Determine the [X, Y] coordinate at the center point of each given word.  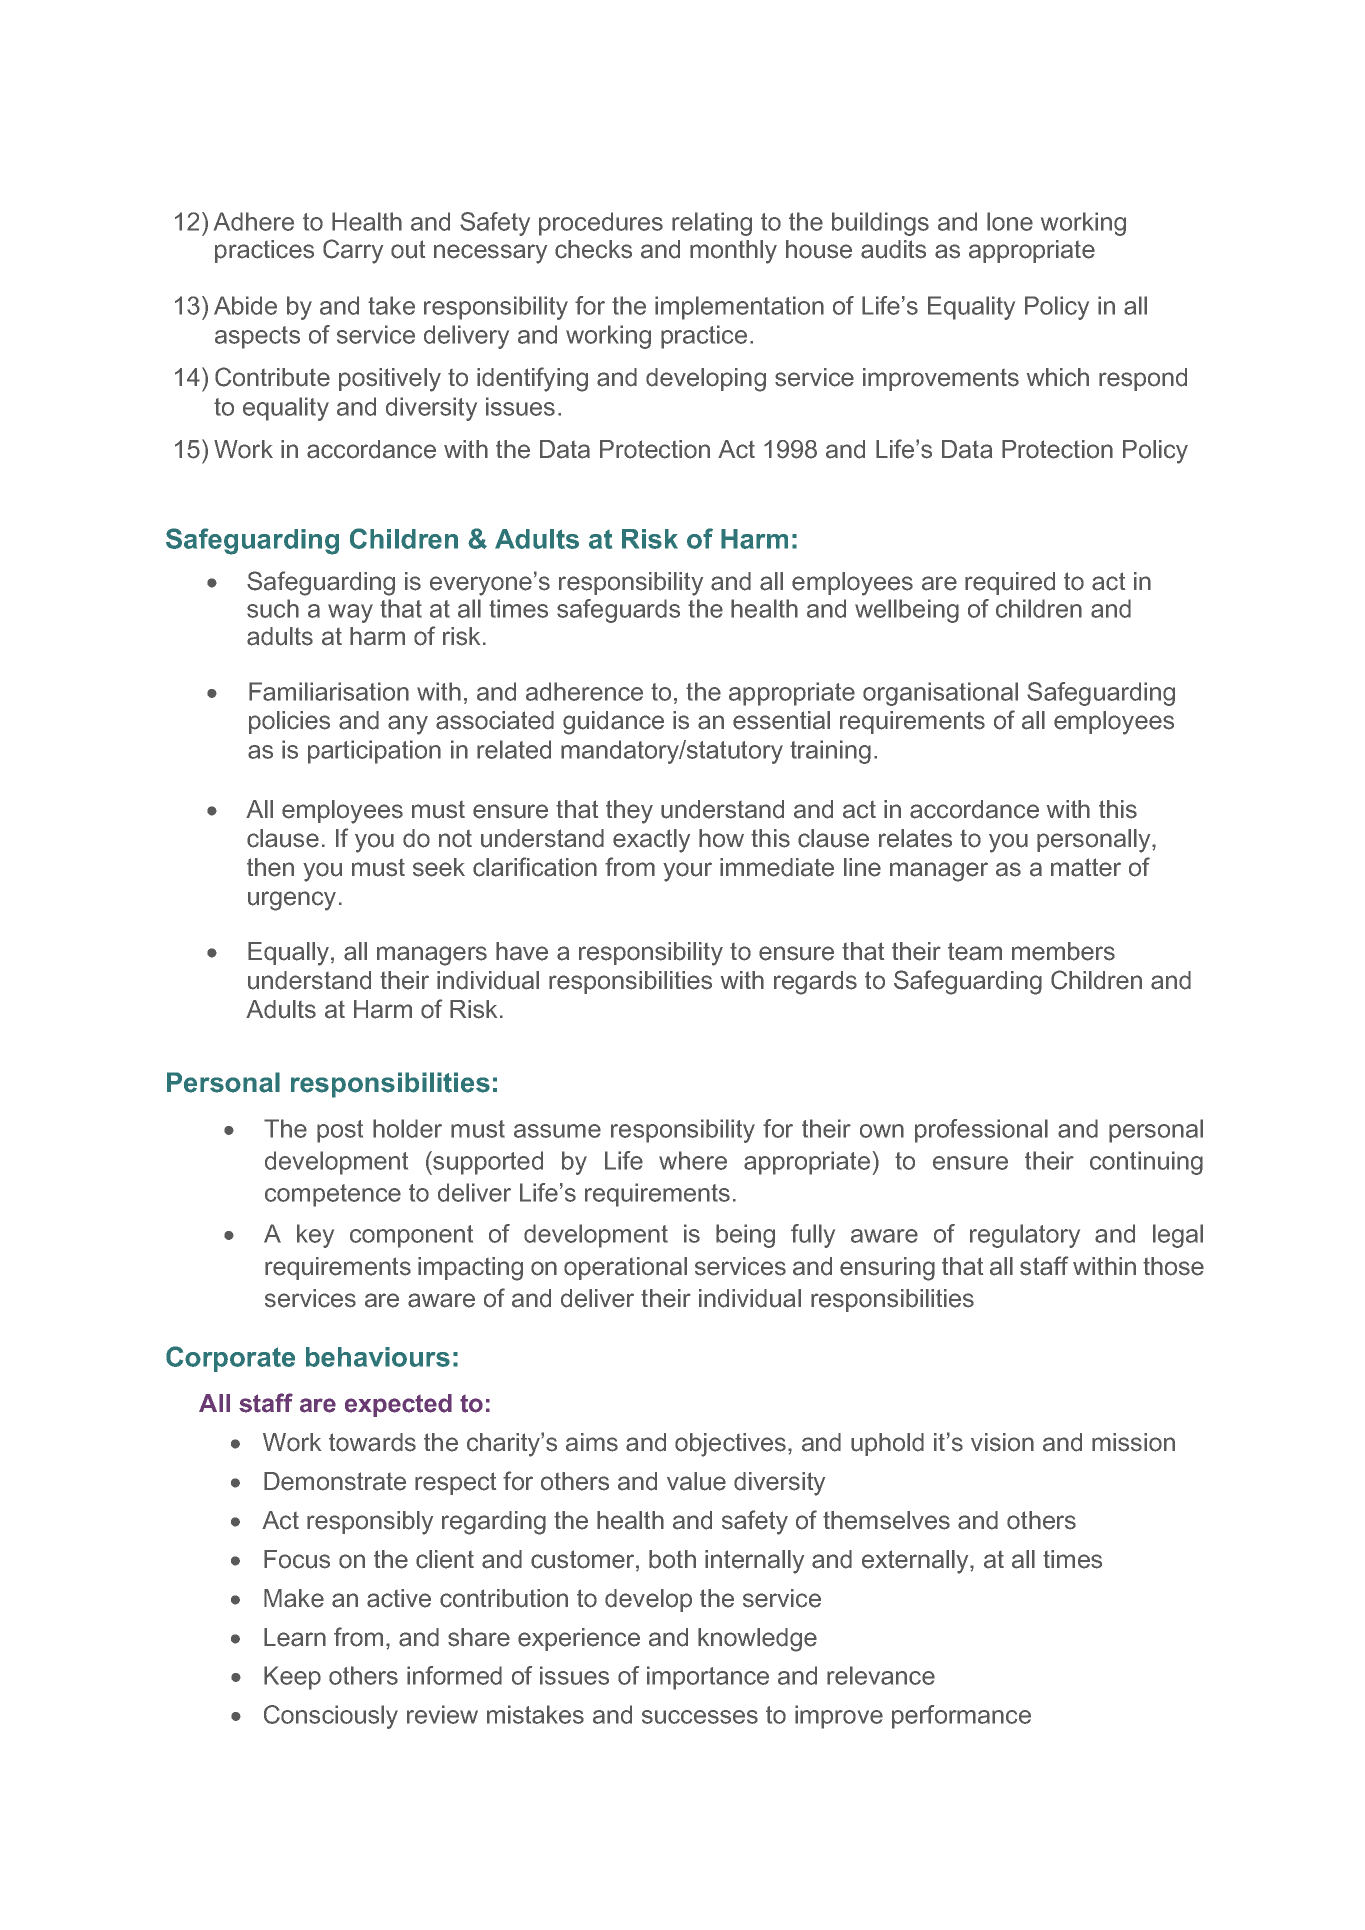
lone [1010, 221]
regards [815, 983]
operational [625, 1268]
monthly [733, 252]
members [1063, 951]
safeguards [618, 611]
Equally [288, 954]
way [350, 613]
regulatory [1025, 1236]
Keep [292, 1678]
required [1010, 583]
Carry [353, 251]
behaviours [378, 1357]
